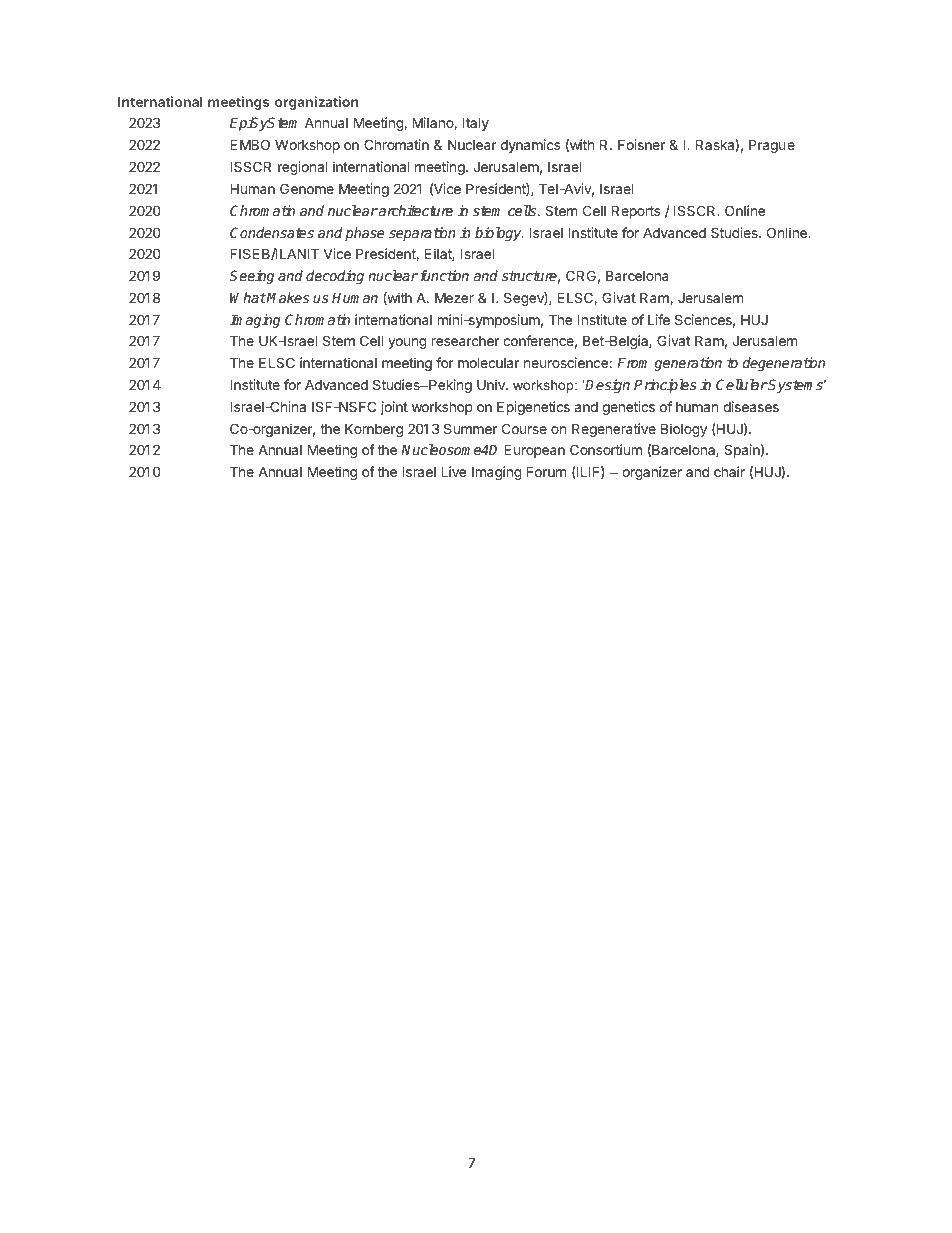 The height and width of the screenshot is (1233, 952). I want to click on Reports, so click(636, 212).
